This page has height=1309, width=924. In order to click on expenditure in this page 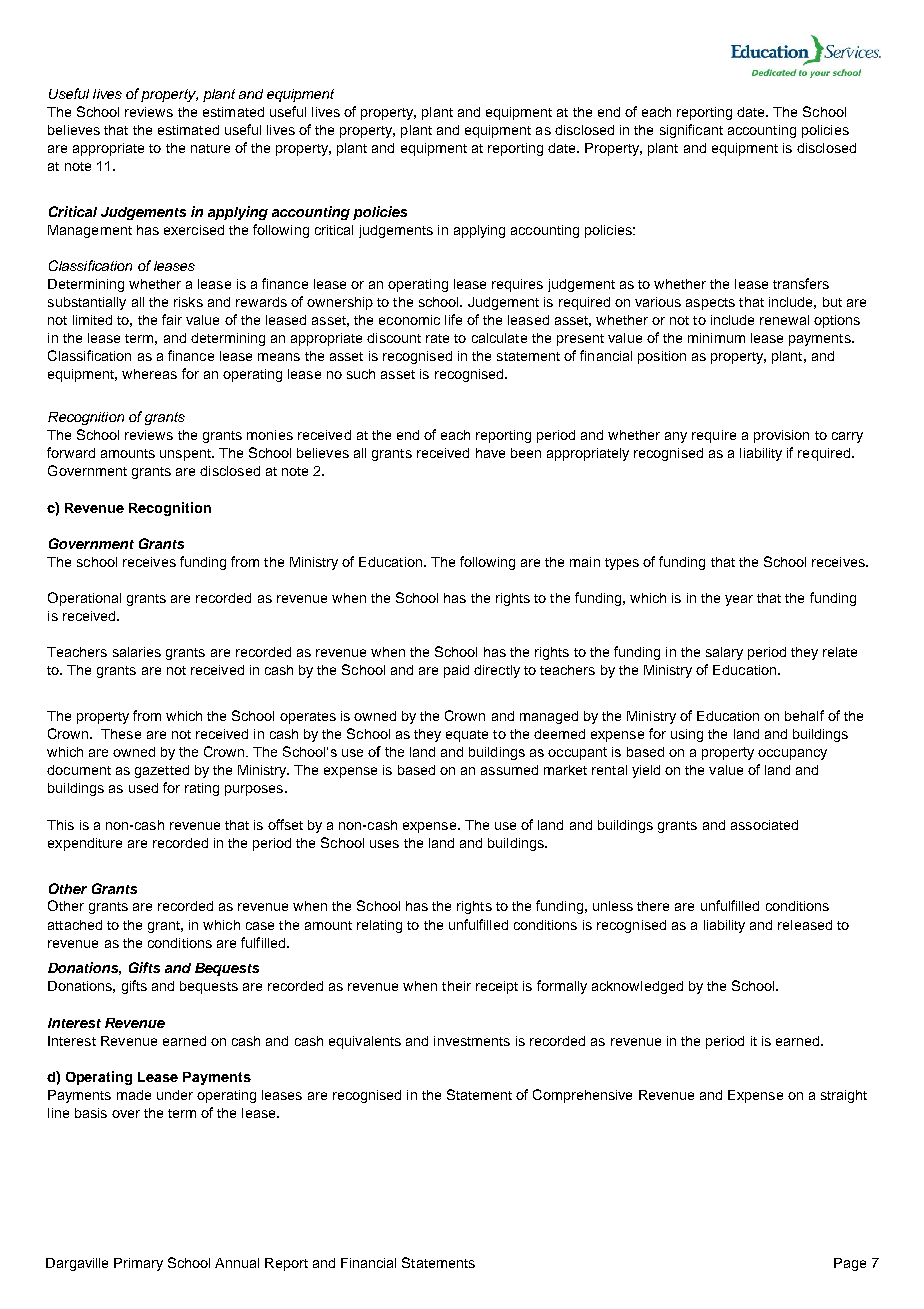, I will do `click(85, 844)`.
